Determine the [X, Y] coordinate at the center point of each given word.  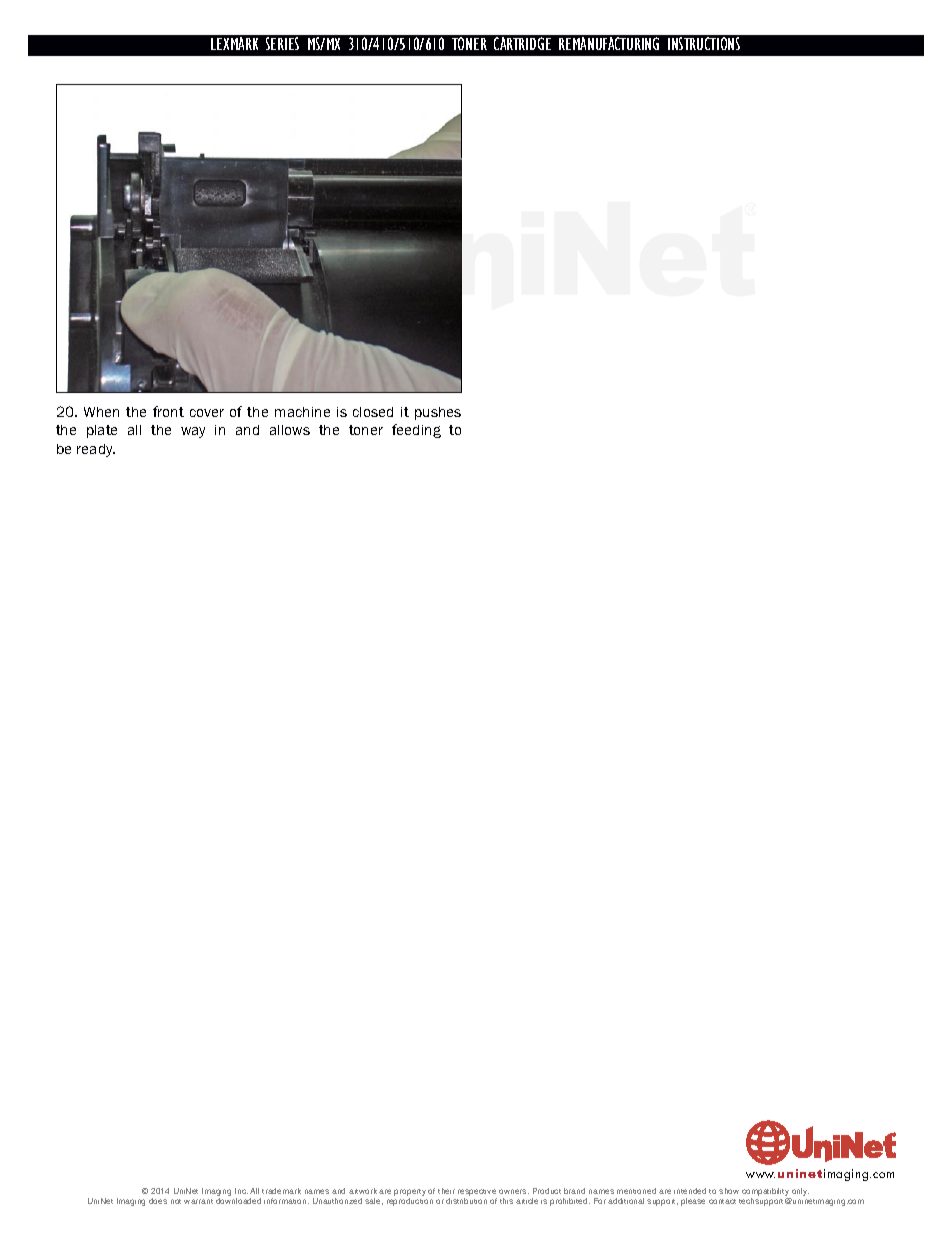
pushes [438, 413]
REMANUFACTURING [609, 43]
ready [96, 450]
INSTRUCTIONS [704, 43]
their [446, 1191]
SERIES [282, 43]
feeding [416, 431]
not [176, 1201]
